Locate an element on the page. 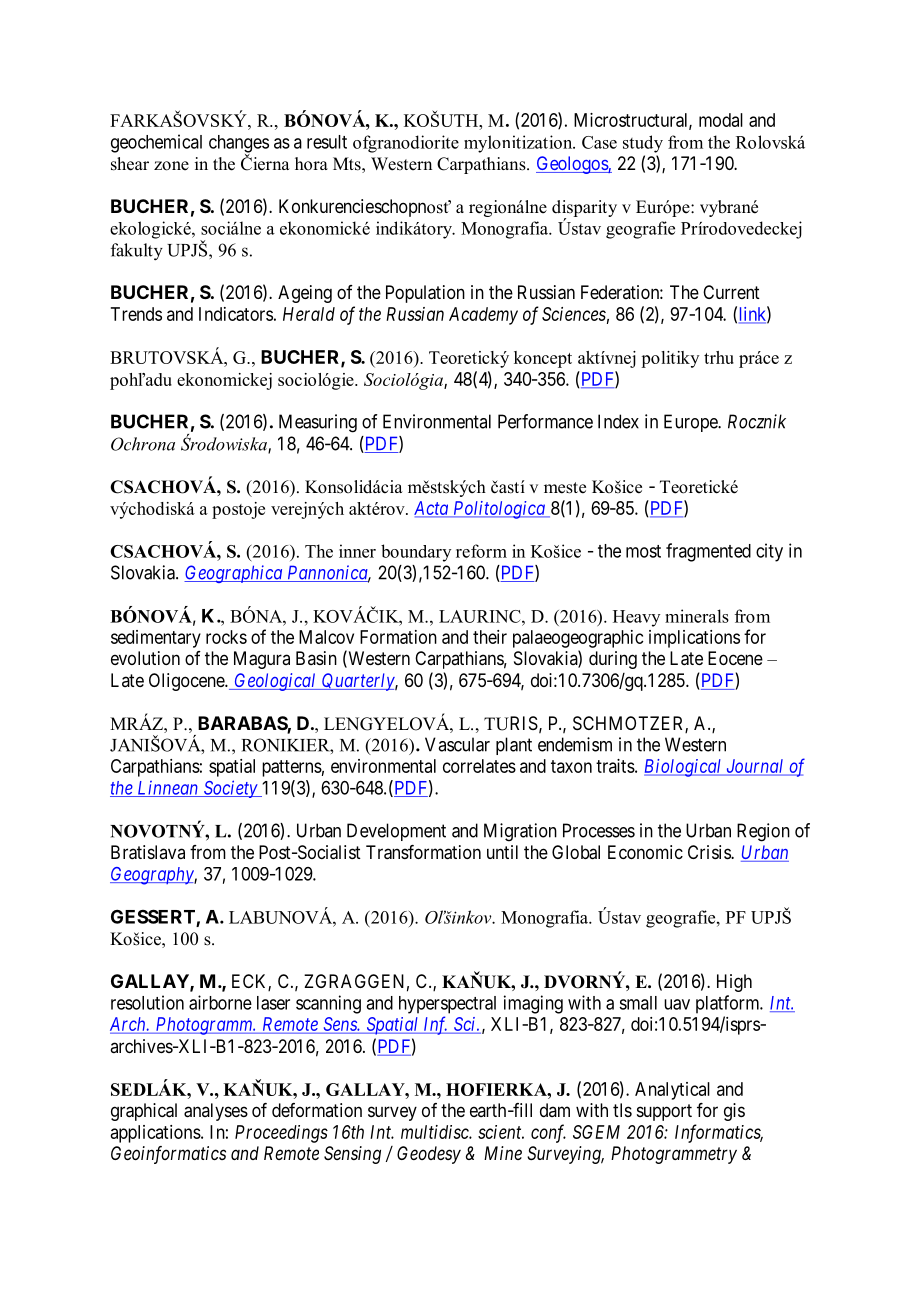 The image size is (924, 1308). result is located at coordinates (327, 142).
